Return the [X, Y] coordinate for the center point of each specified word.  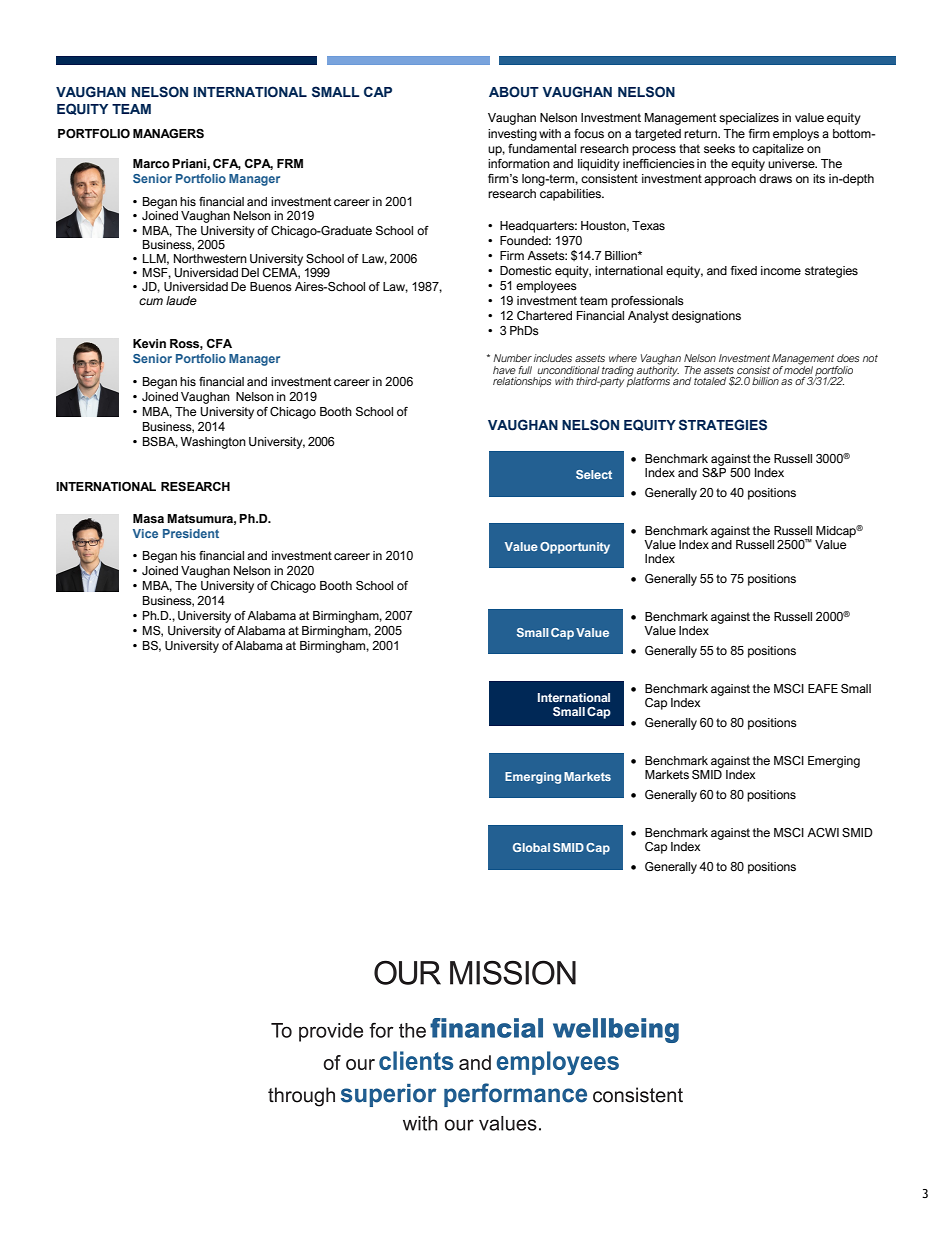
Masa [148, 519]
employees [546, 287]
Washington [213, 443]
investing [512, 135]
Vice [145, 533]
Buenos [271, 287]
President [191, 533]
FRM [290, 163]
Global [531, 847]
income [781, 270]
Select [594, 474]
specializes [749, 119]
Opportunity [575, 548]
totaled [710, 381]
